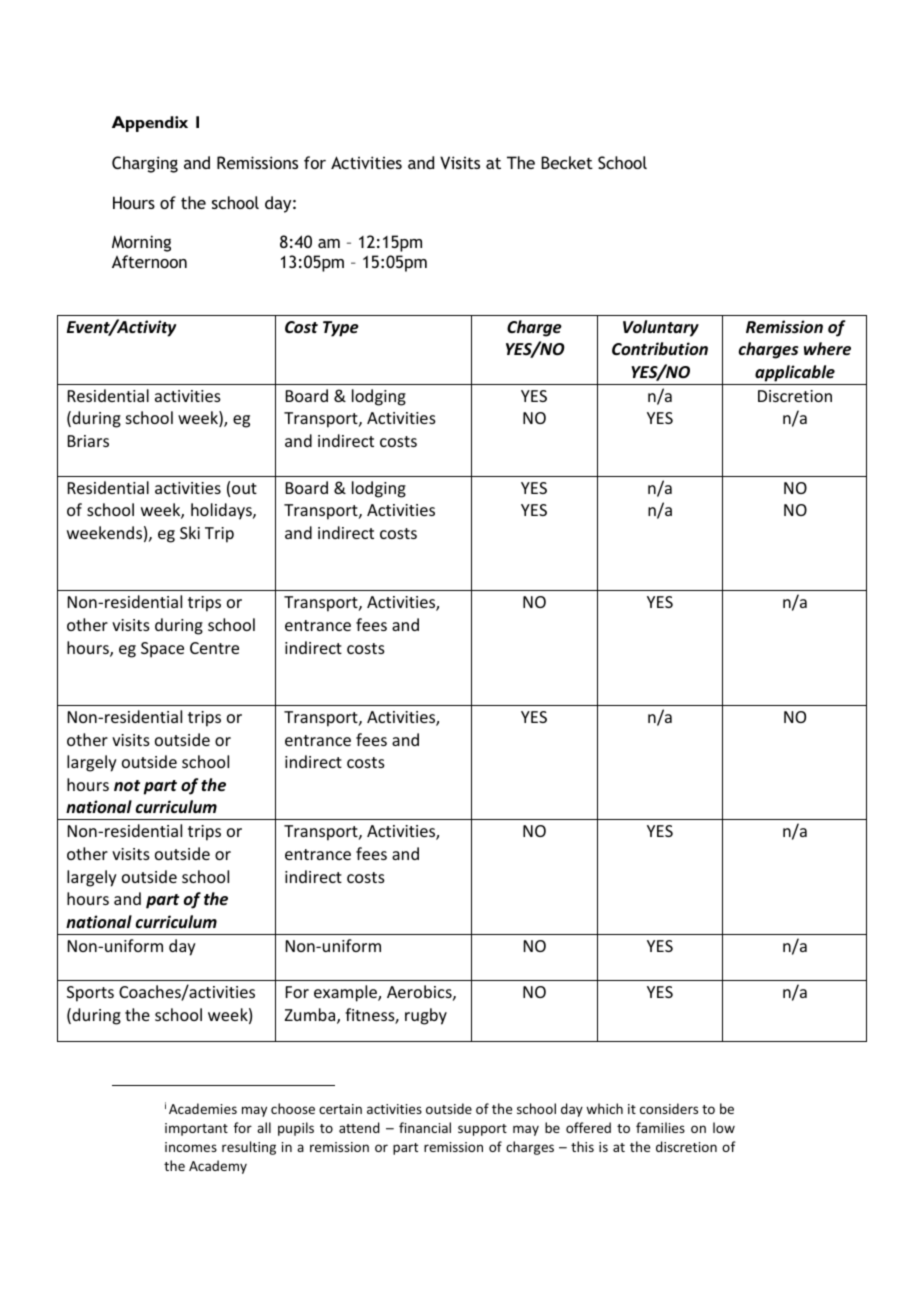  I want to click on example, so click(346, 993).
